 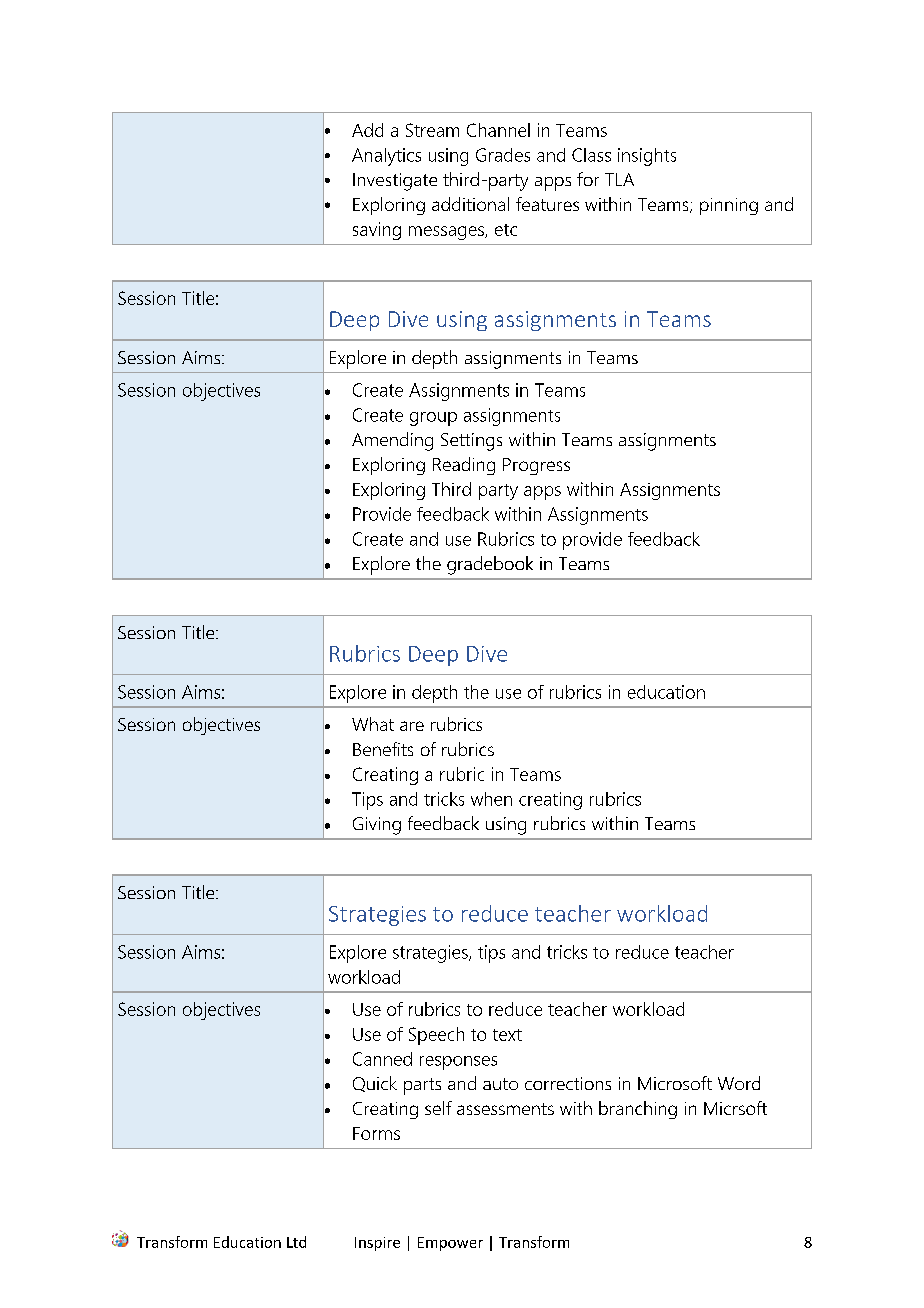 What do you see at coordinates (373, 724) in the page?
I see `What` at bounding box center [373, 724].
